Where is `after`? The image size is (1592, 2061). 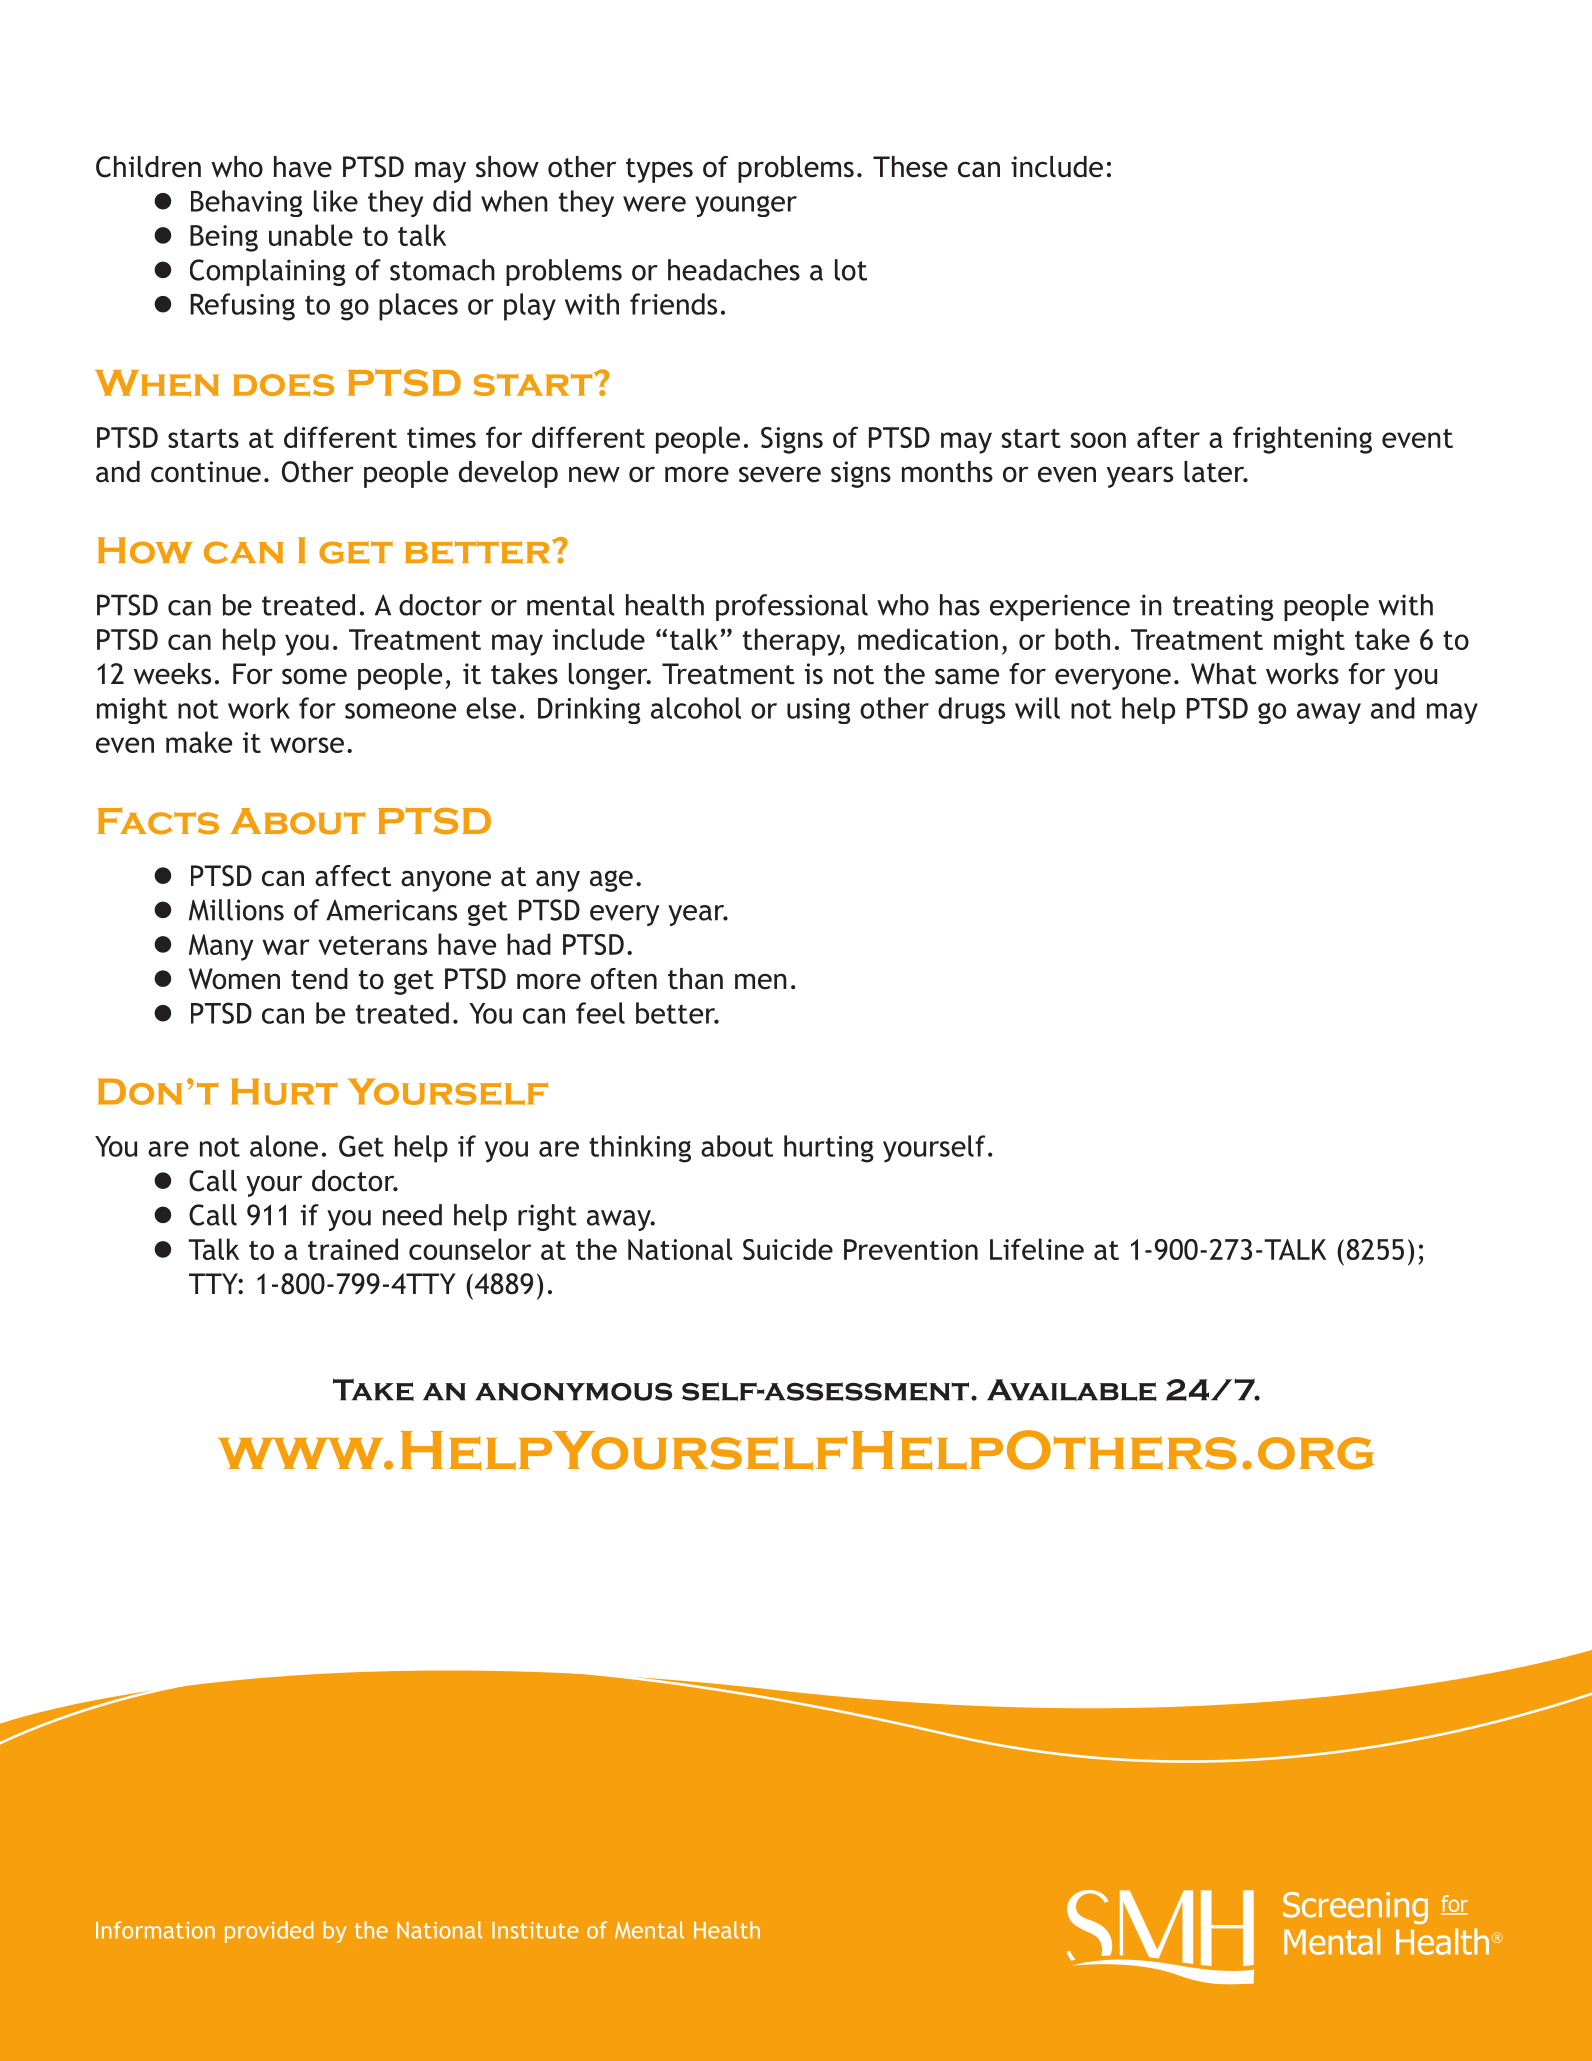 after is located at coordinates (1168, 437).
